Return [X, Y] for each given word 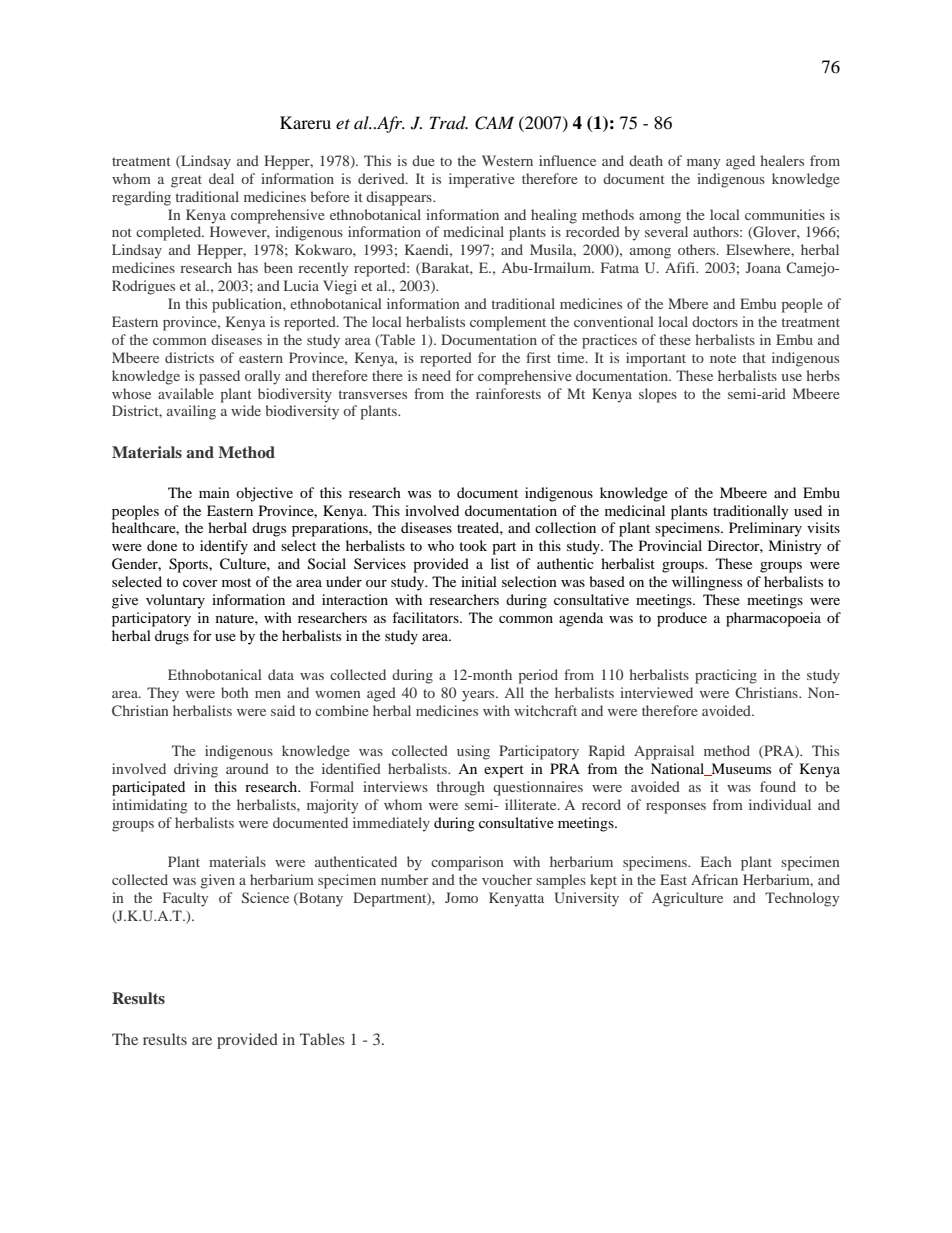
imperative [482, 180]
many [703, 164]
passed [219, 377]
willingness [707, 583]
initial [479, 581]
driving [196, 770]
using [473, 752]
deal [221, 178]
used [808, 510]
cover [200, 583]
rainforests [508, 393]
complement [508, 323]
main [214, 492]
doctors [715, 321]
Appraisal [664, 752]
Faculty [185, 899]
